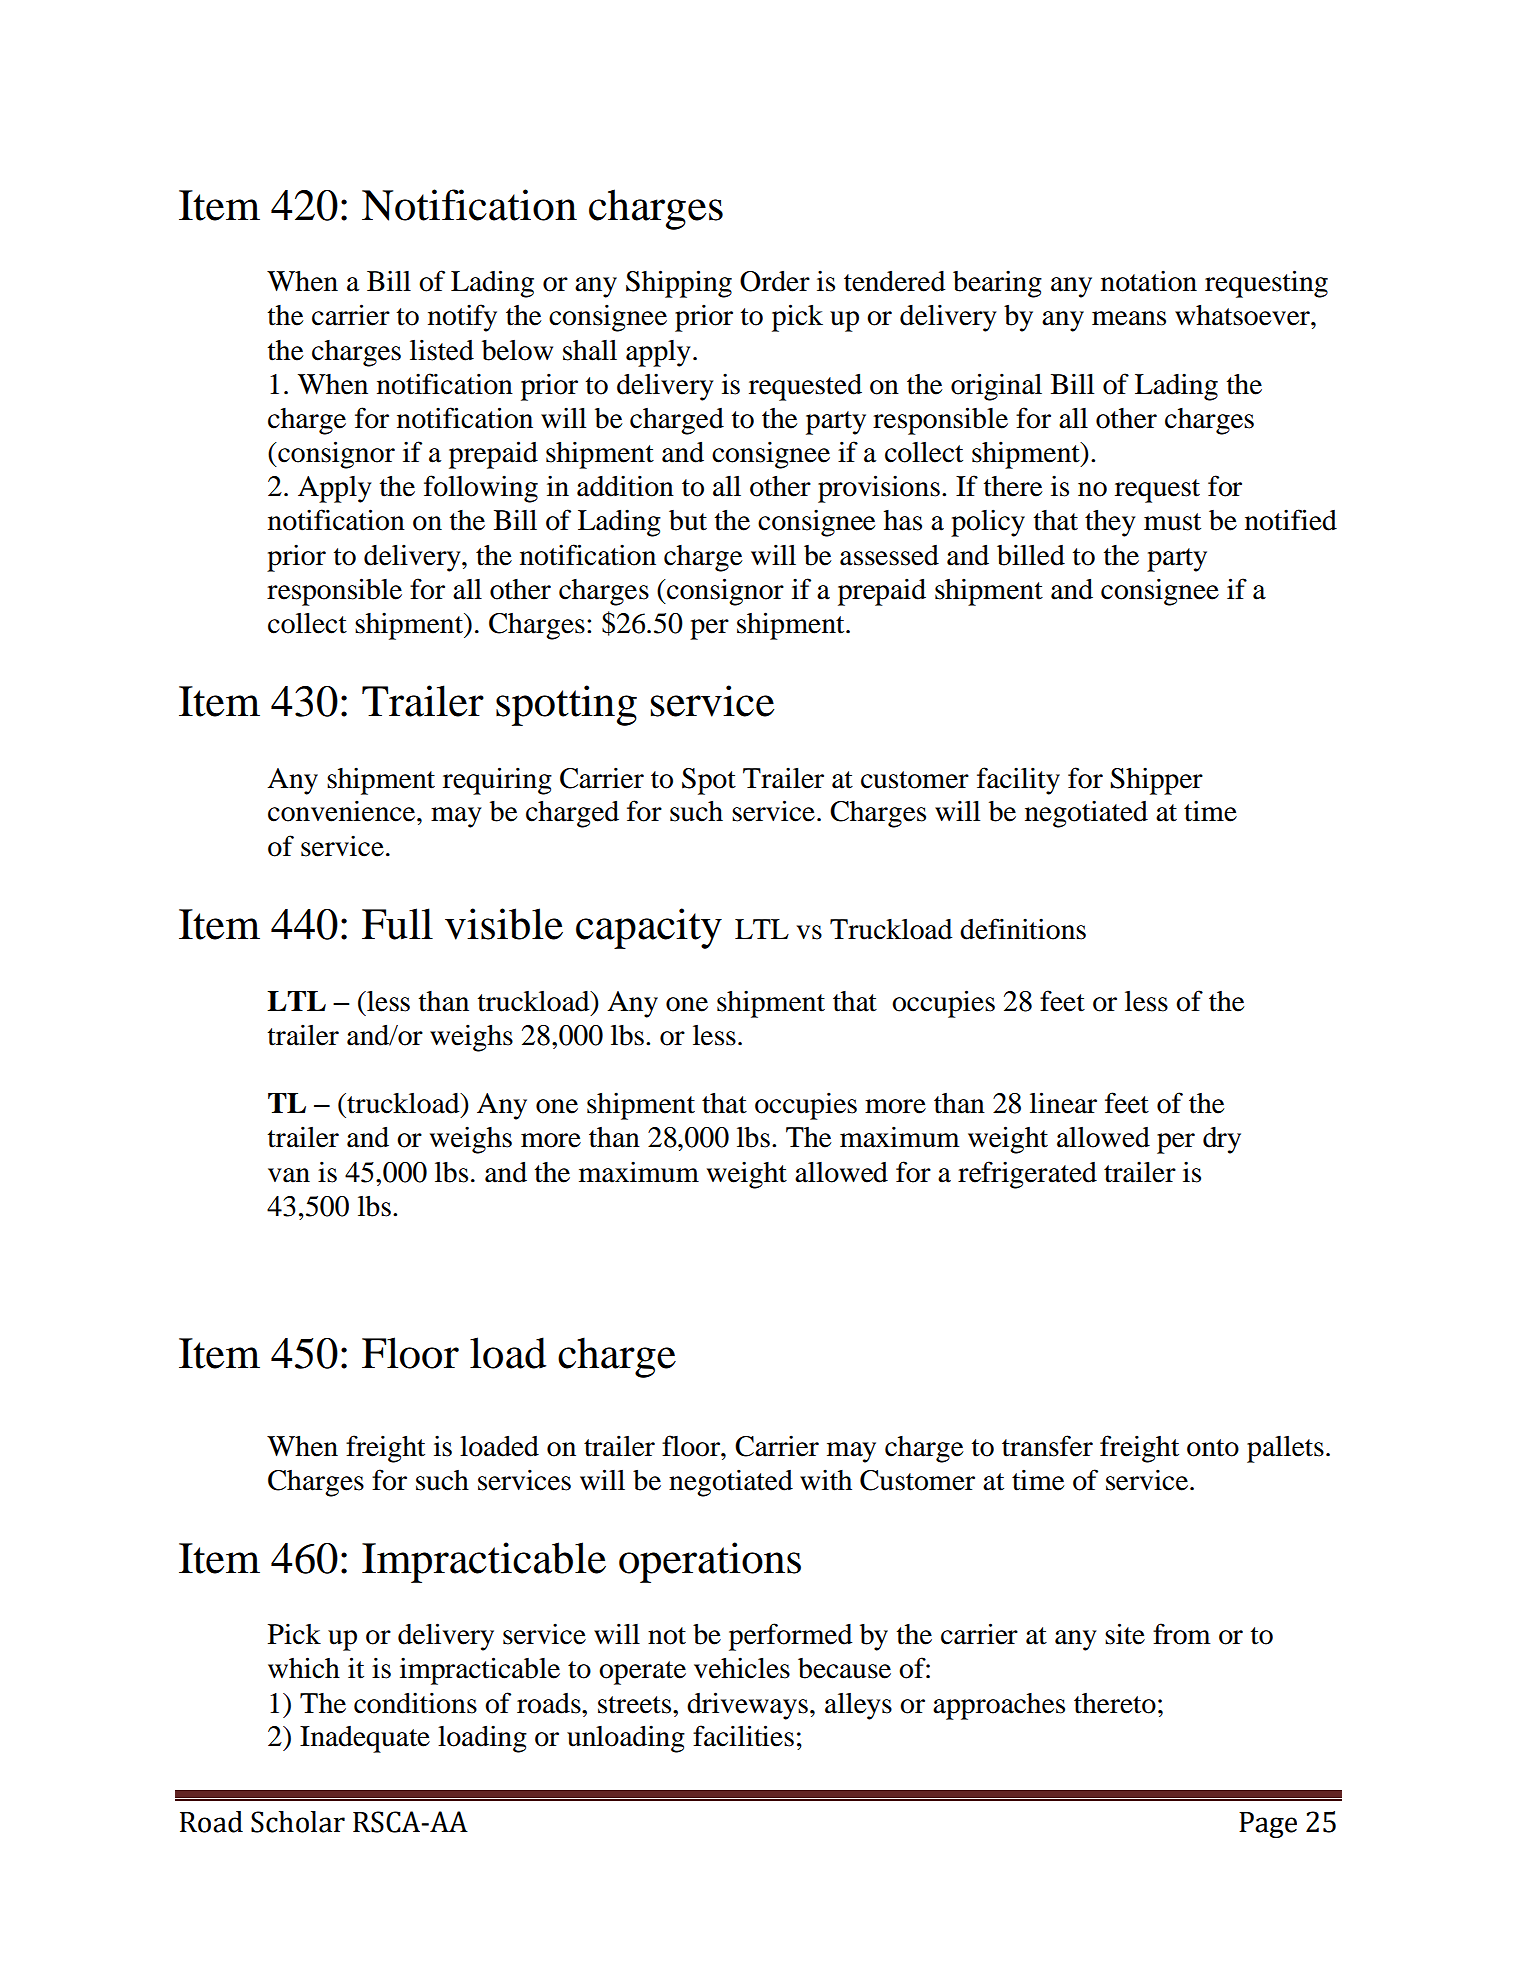 The width and height of the document is (1516, 1961). I want to click on Shipper, so click(1156, 781).
